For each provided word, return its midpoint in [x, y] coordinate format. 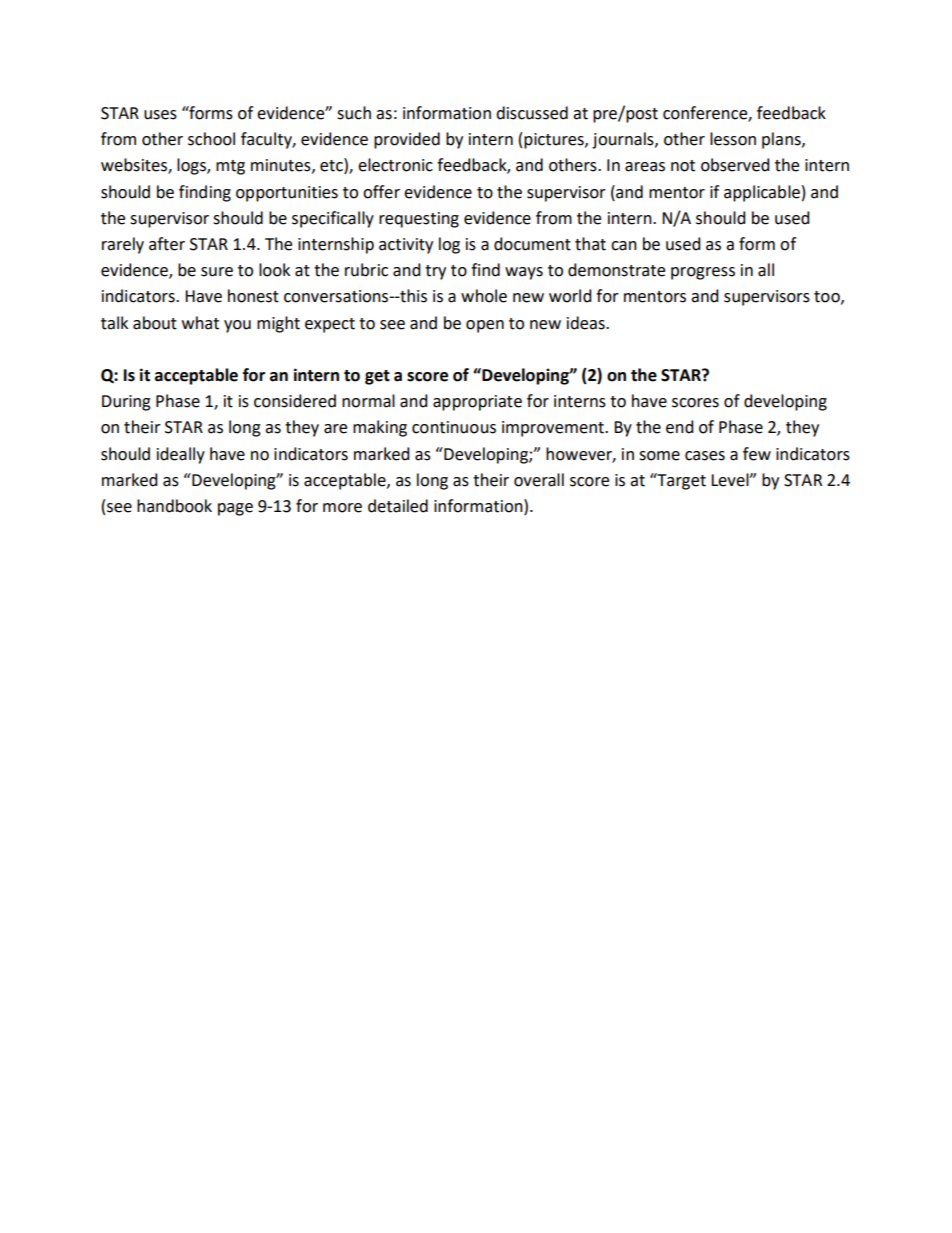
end [680, 427]
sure [217, 272]
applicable [762, 193]
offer [381, 192]
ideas [587, 323]
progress [703, 273]
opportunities [287, 194]
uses [160, 115]
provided [407, 140]
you [237, 326]
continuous [454, 427]
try [435, 272]
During [126, 403]
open [485, 326]
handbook [174, 506]
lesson [733, 139]
